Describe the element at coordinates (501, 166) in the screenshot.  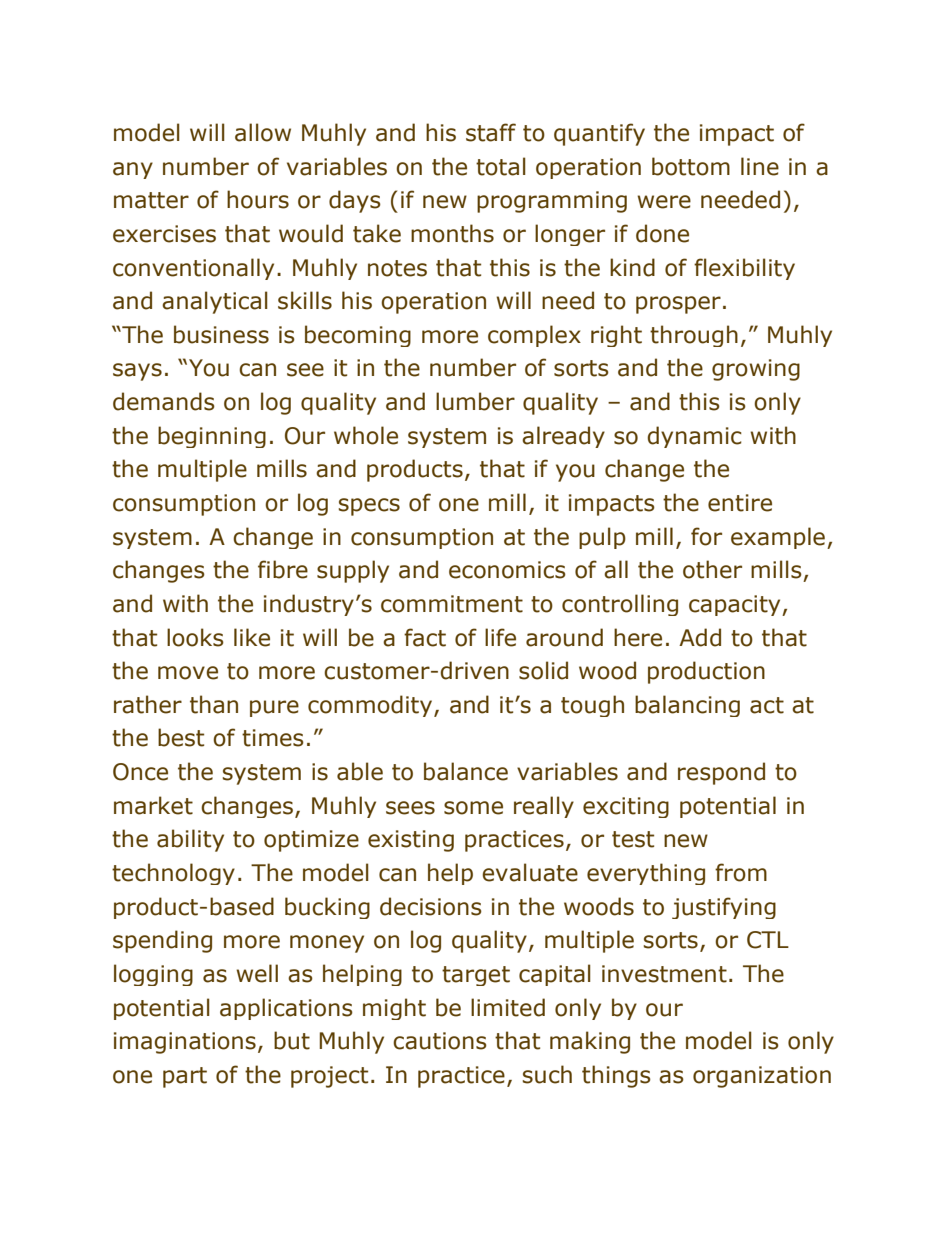
I see `total` at that location.
